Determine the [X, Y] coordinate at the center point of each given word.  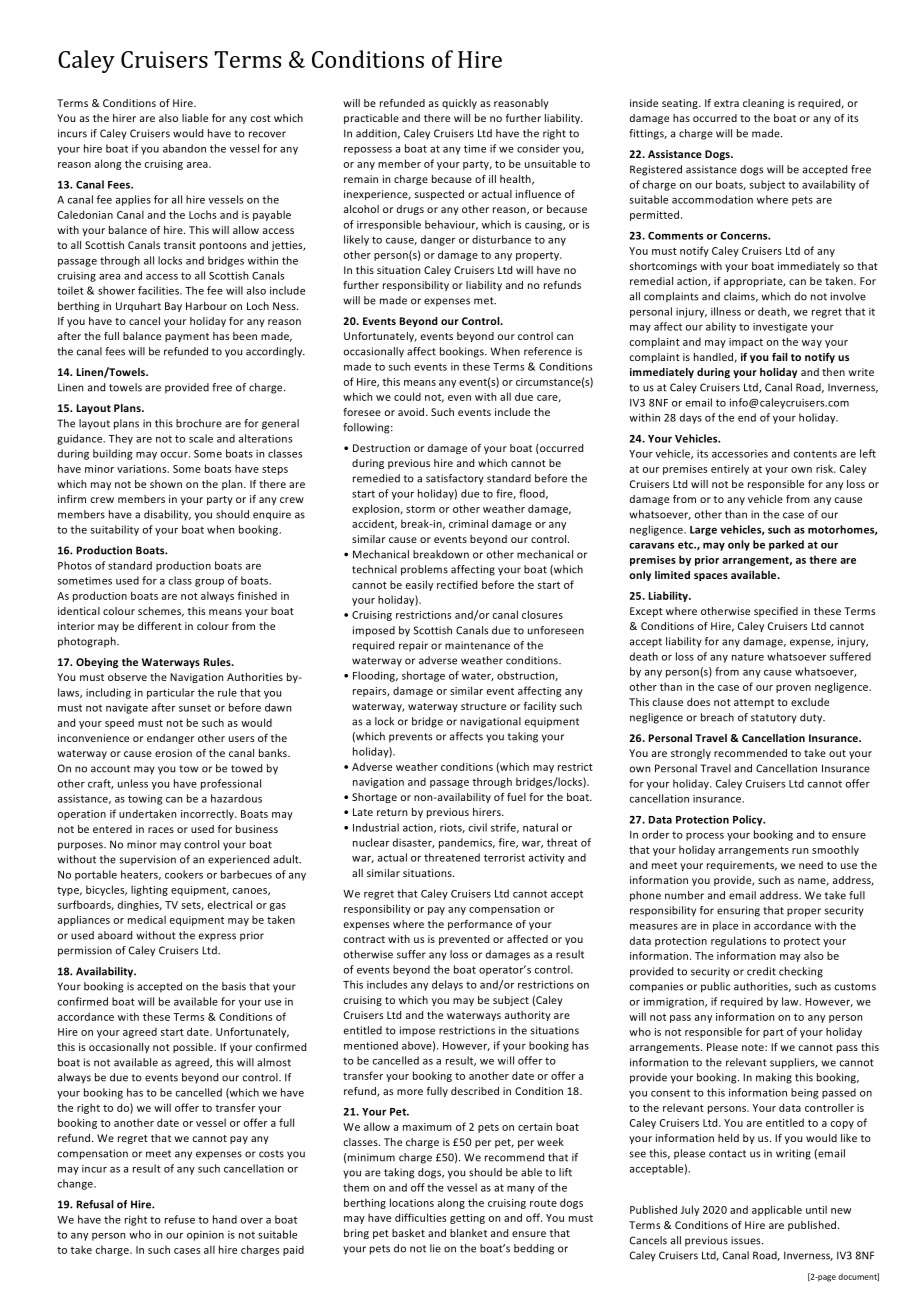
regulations [738, 941]
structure [483, 706]
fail [780, 357]
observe [127, 677]
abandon [184, 148]
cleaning [763, 104]
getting [467, 1219]
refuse [180, 1219]
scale [201, 438]
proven [793, 689]
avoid [412, 412]
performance [480, 925]
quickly [459, 104]
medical [147, 919]
